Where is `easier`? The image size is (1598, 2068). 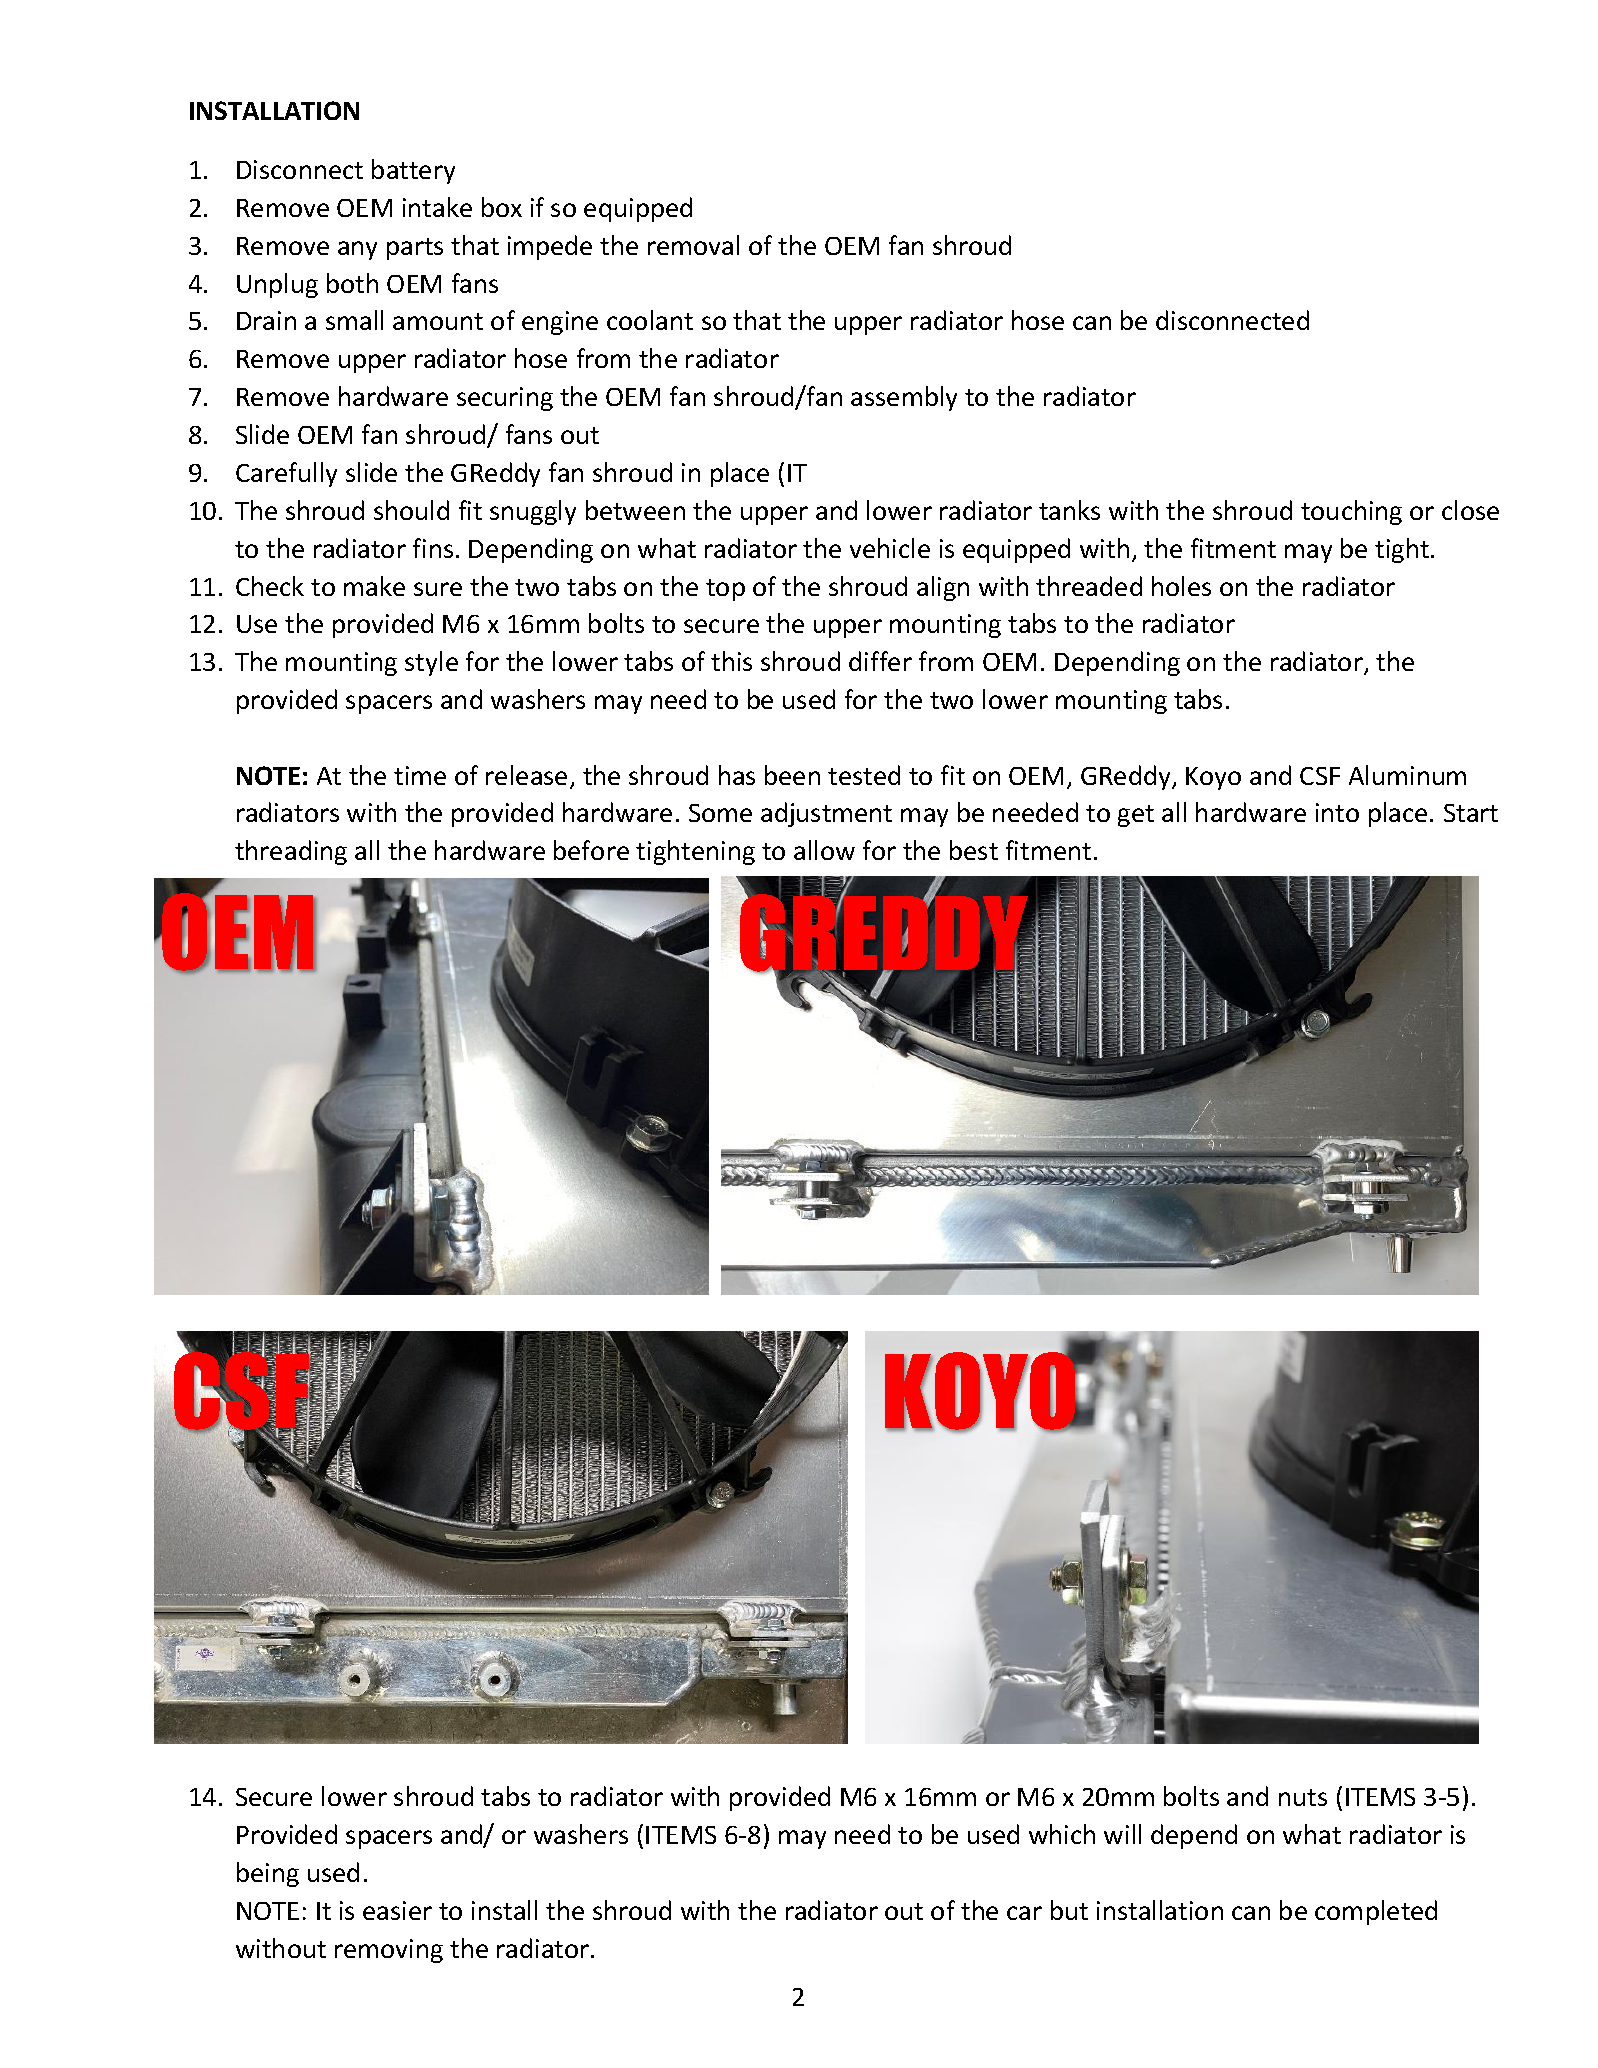 easier is located at coordinates (397, 1910).
